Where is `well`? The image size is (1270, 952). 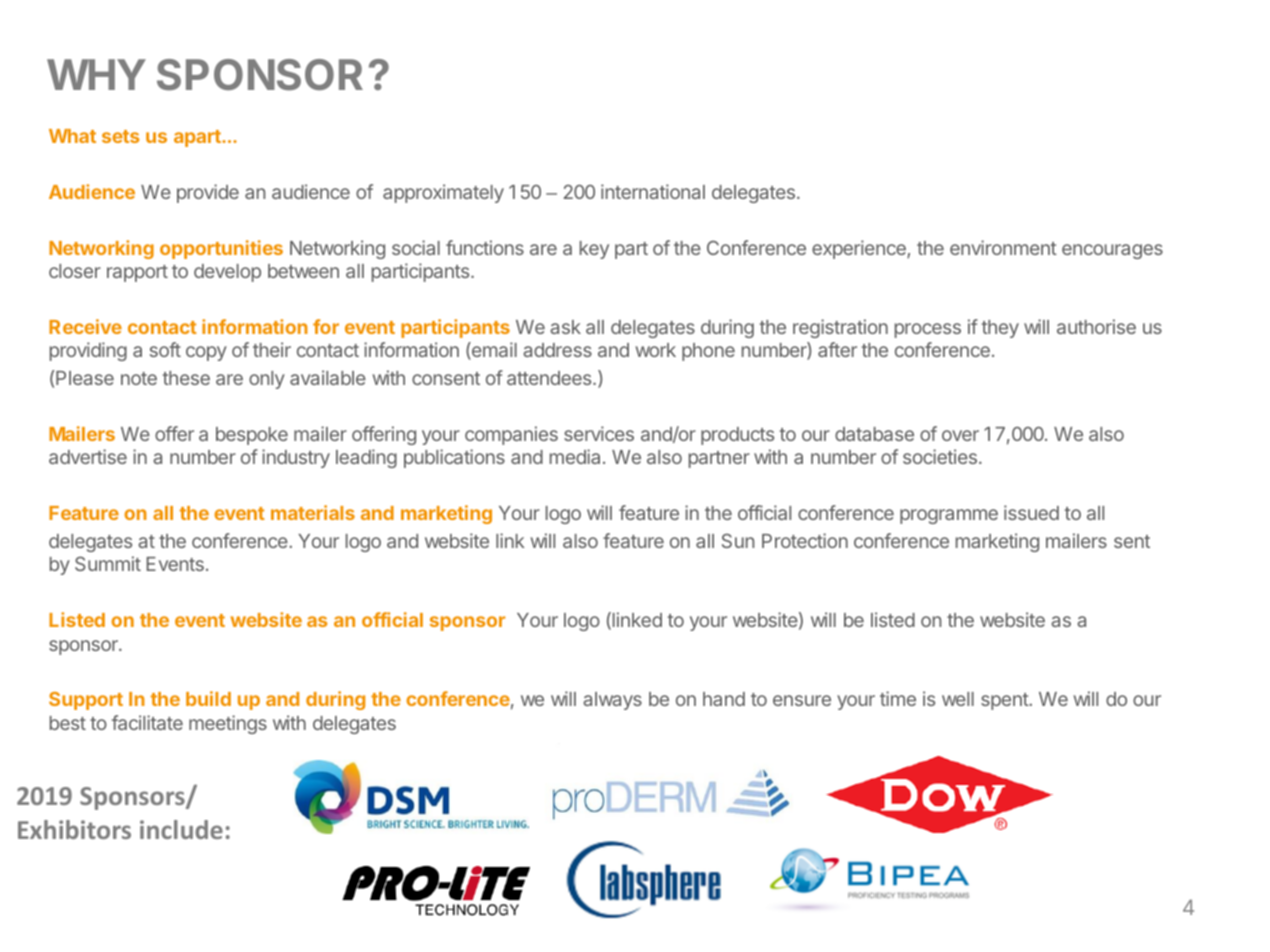 well is located at coordinates (958, 699).
